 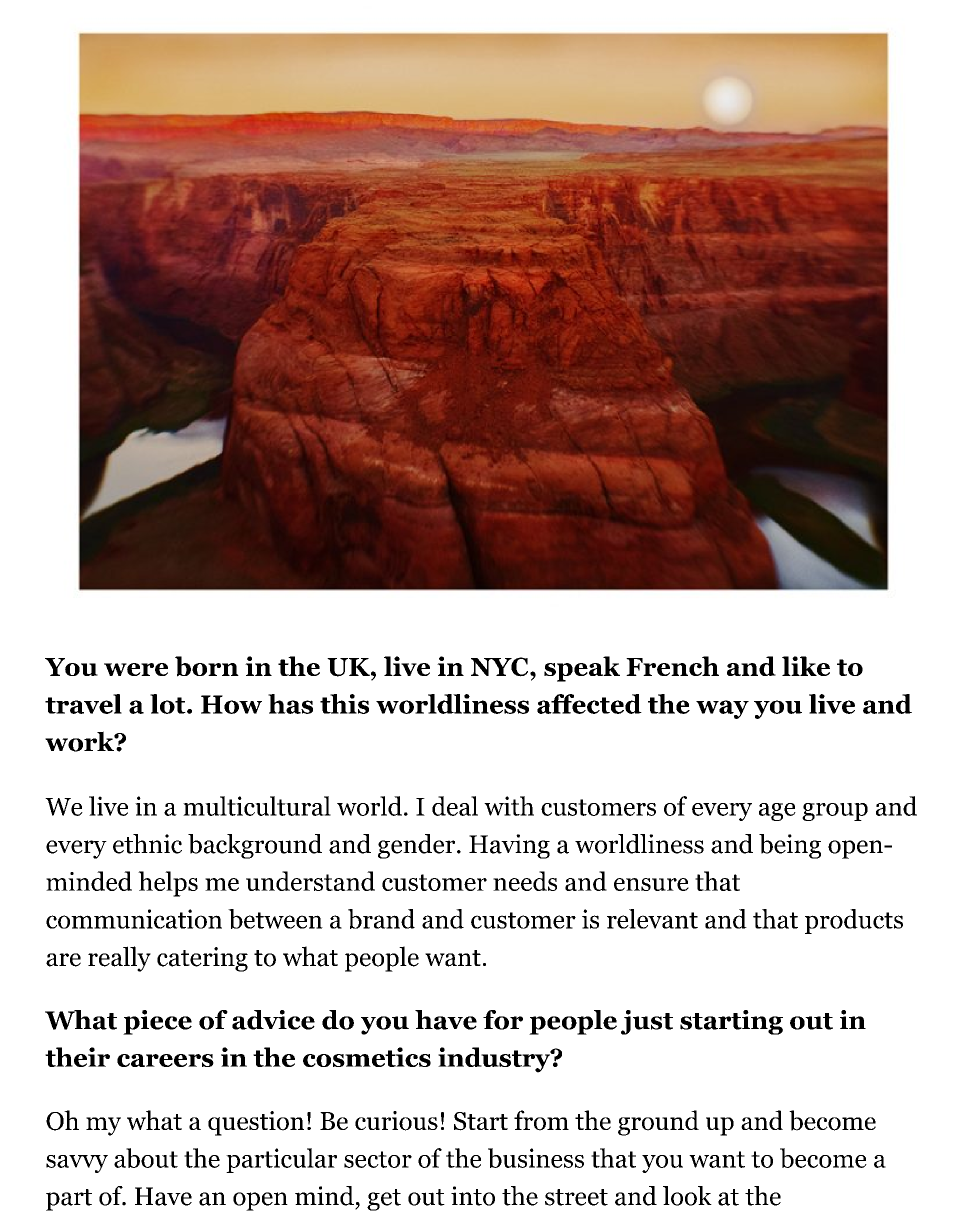 What do you see at coordinates (687, 1196) in the screenshot?
I see `look` at bounding box center [687, 1196].
